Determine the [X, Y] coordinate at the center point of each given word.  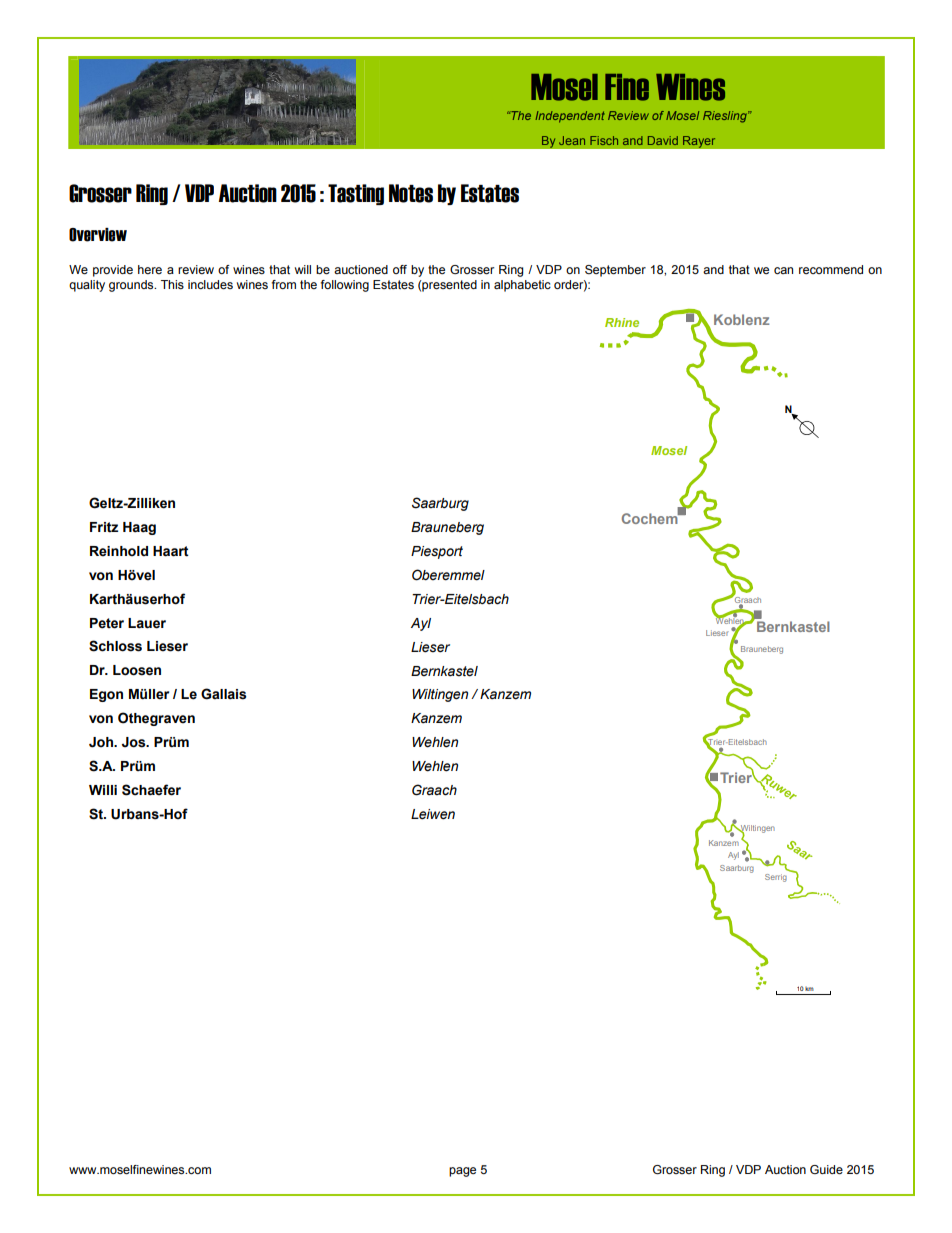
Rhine [622, 322]
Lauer [147, 623]
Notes [411, 193]
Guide [826, 1169]
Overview [98, 235]
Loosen [137, 670]
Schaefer [151, 790]
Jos [135, 742]
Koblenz [741, 319]
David [663, 140]
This [172, 284]
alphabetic [522, 286]
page [462, 1172]
